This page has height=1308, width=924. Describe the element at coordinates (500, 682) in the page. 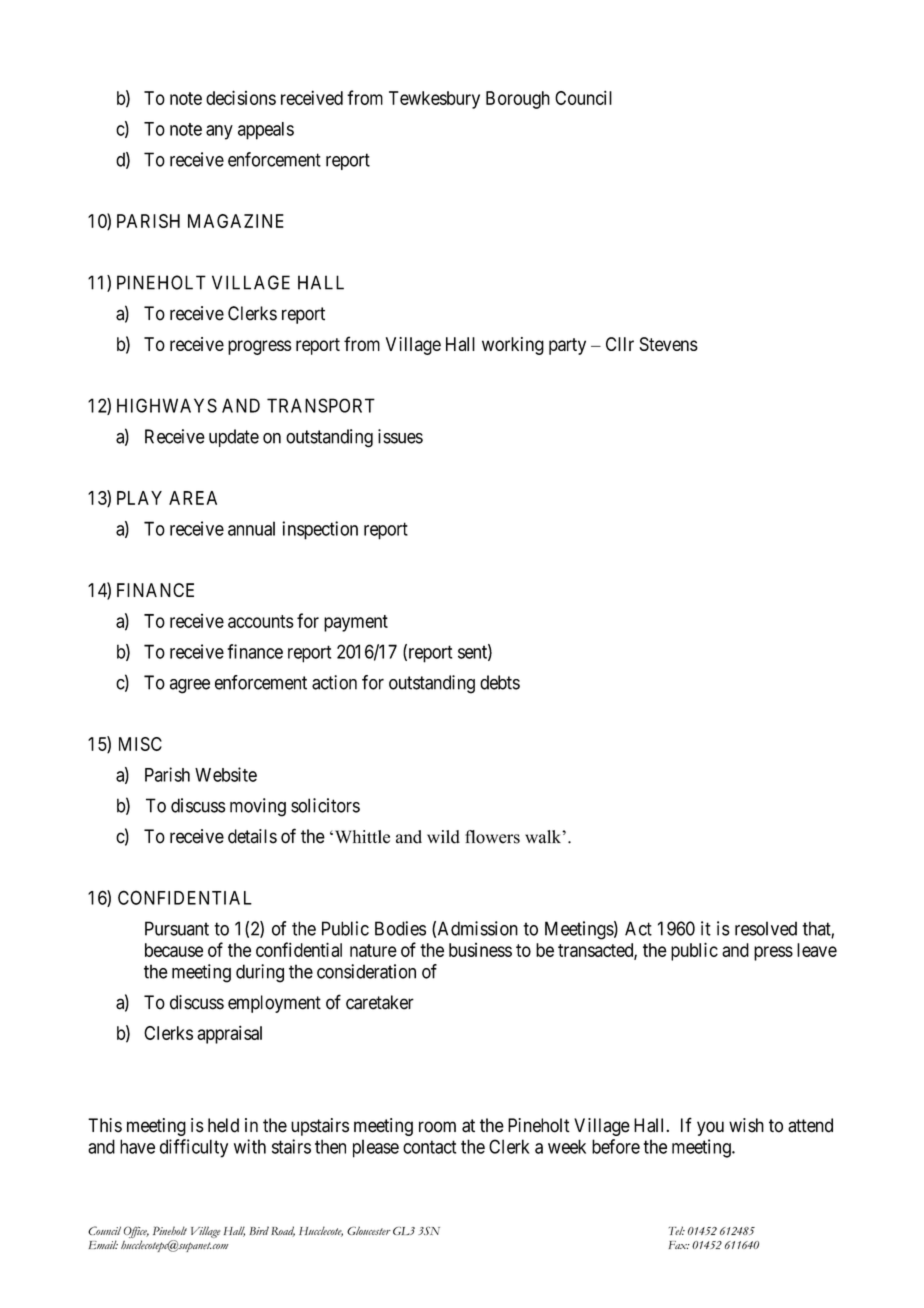

I see `debts` at that location.
